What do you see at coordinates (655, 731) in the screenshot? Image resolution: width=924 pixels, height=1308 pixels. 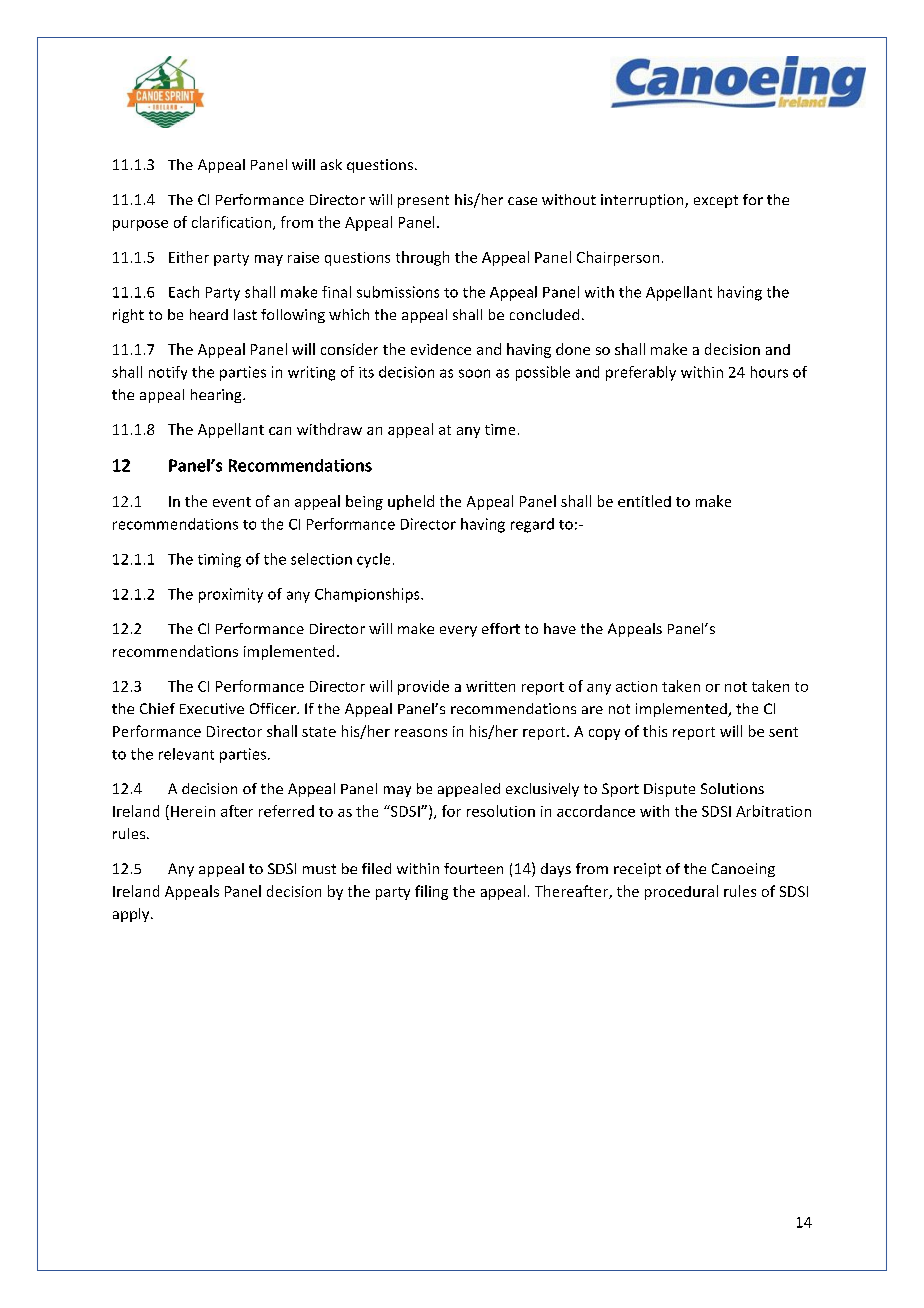 I see `this` at bounding box center [655, 731].
